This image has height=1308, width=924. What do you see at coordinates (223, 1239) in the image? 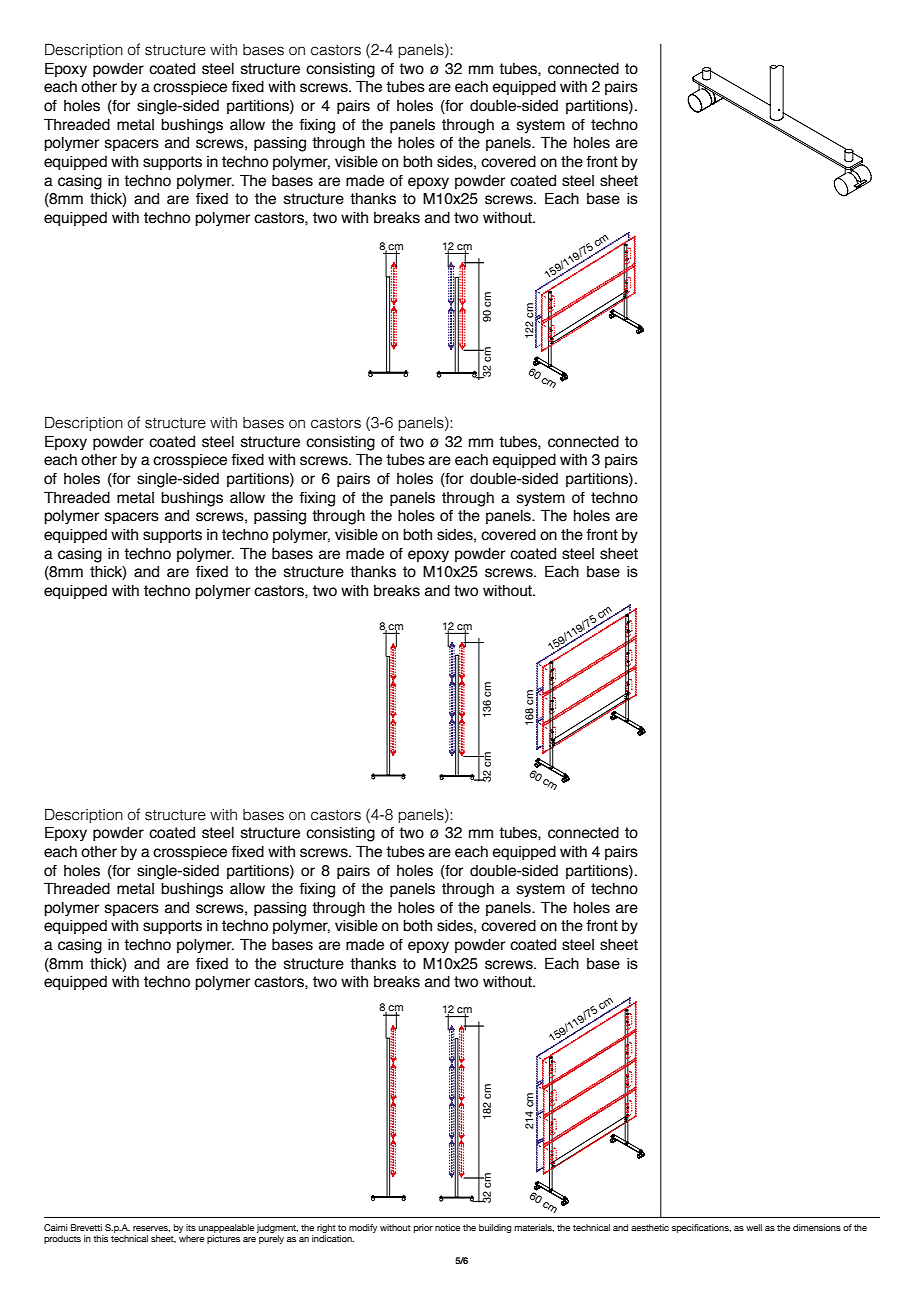
I see `pictures` at bounding box center [223, 1239].
